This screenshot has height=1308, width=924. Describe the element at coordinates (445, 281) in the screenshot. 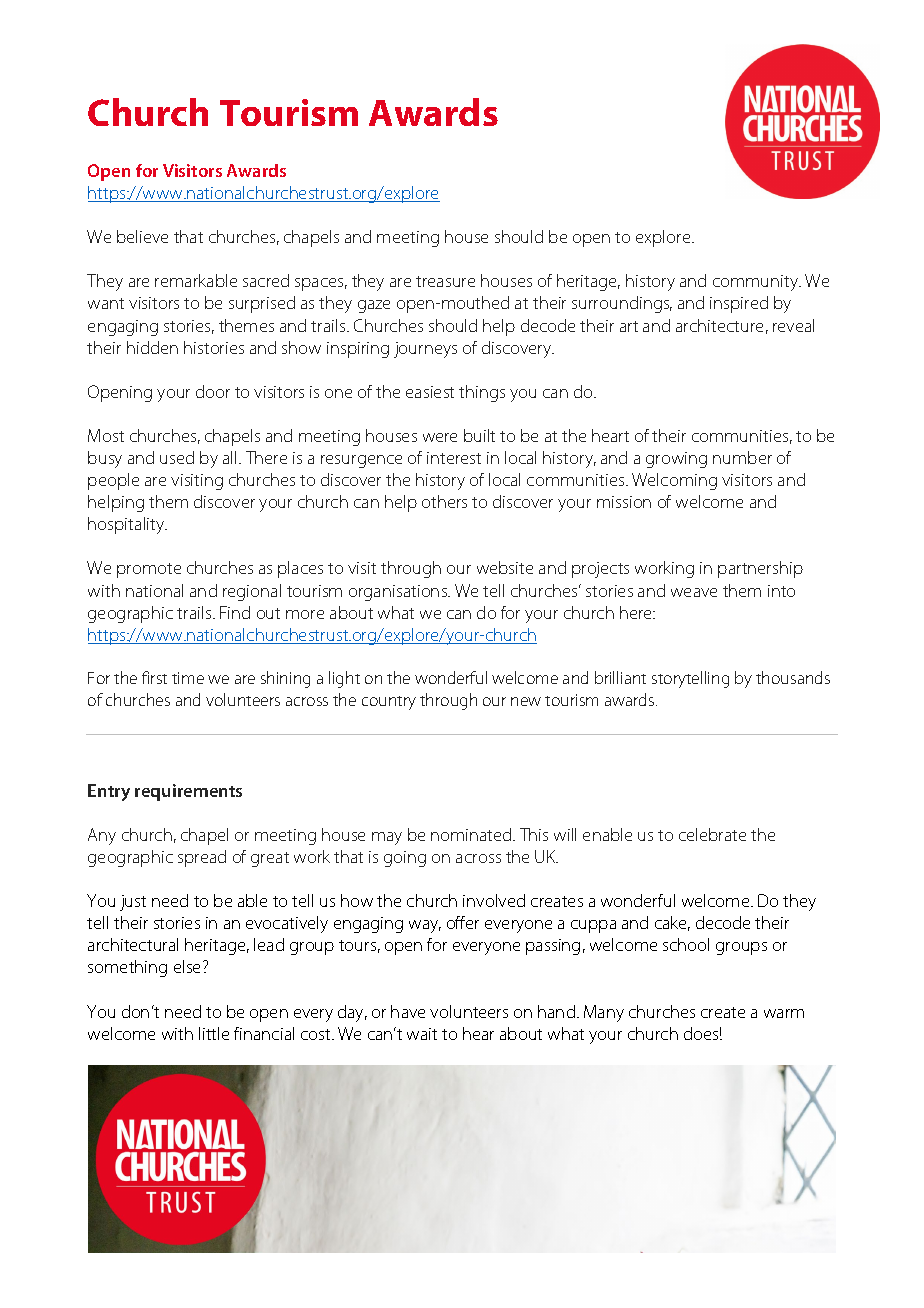

I see `treasure` at that location.
